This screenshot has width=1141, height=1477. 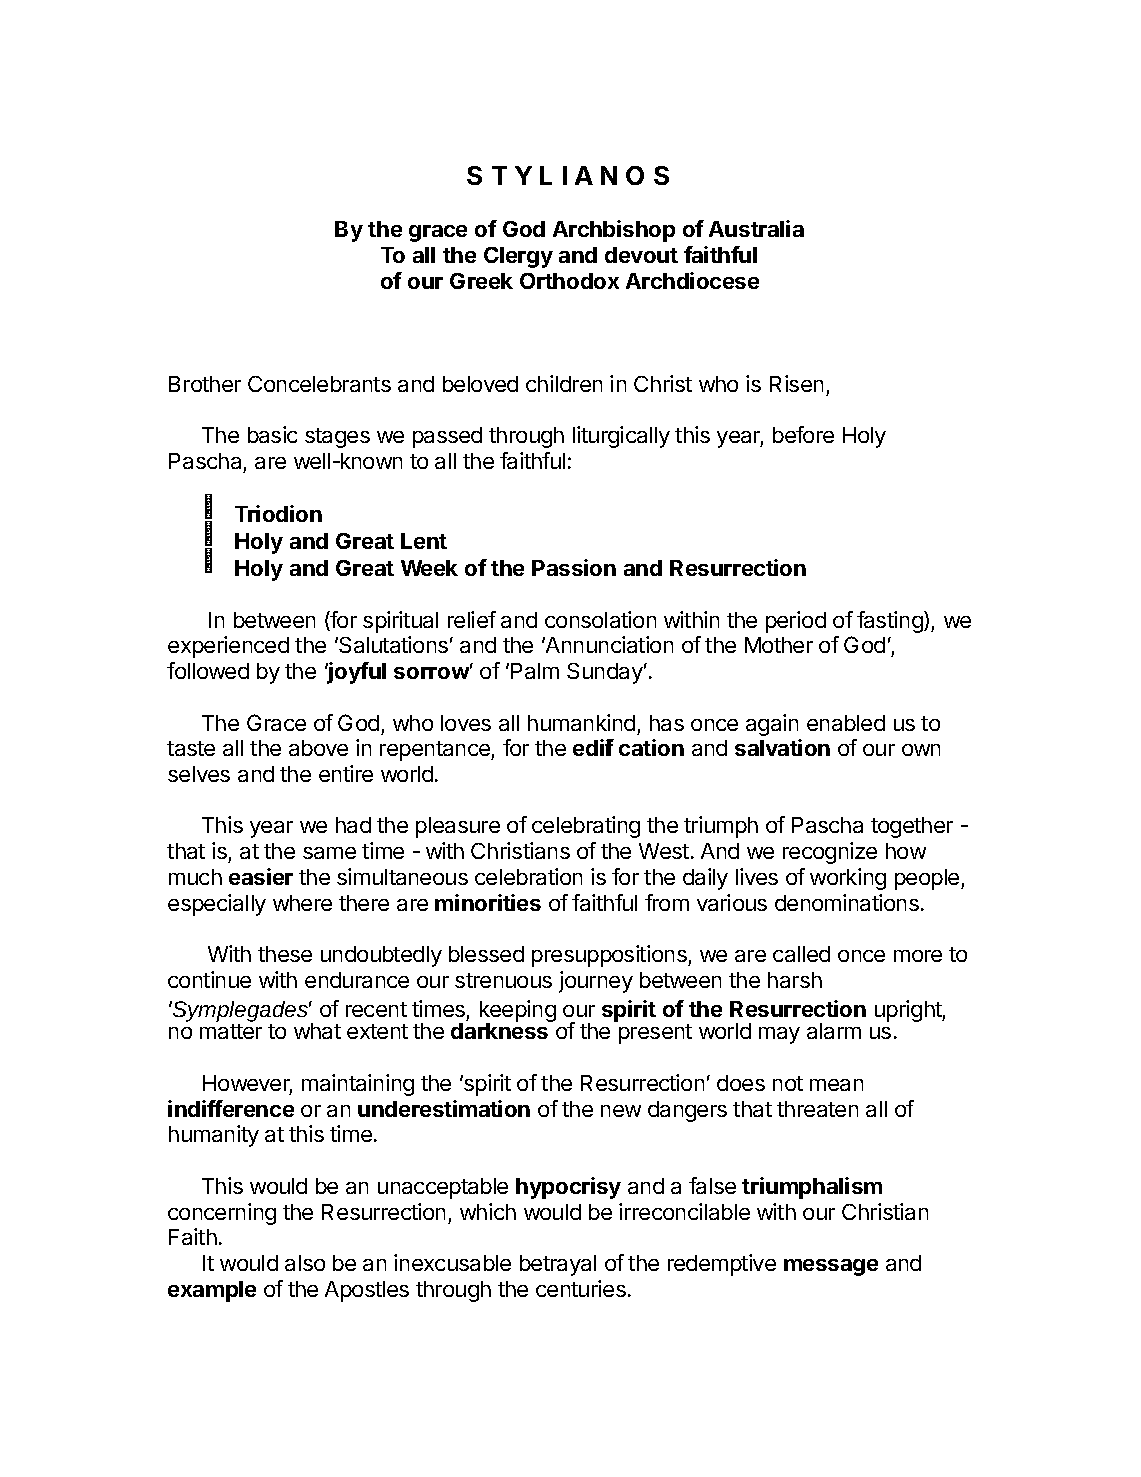 What do you see at coordinates (834, 1031) in the screenshot?
I see `alarm` at bounding box center [834, 1031].
